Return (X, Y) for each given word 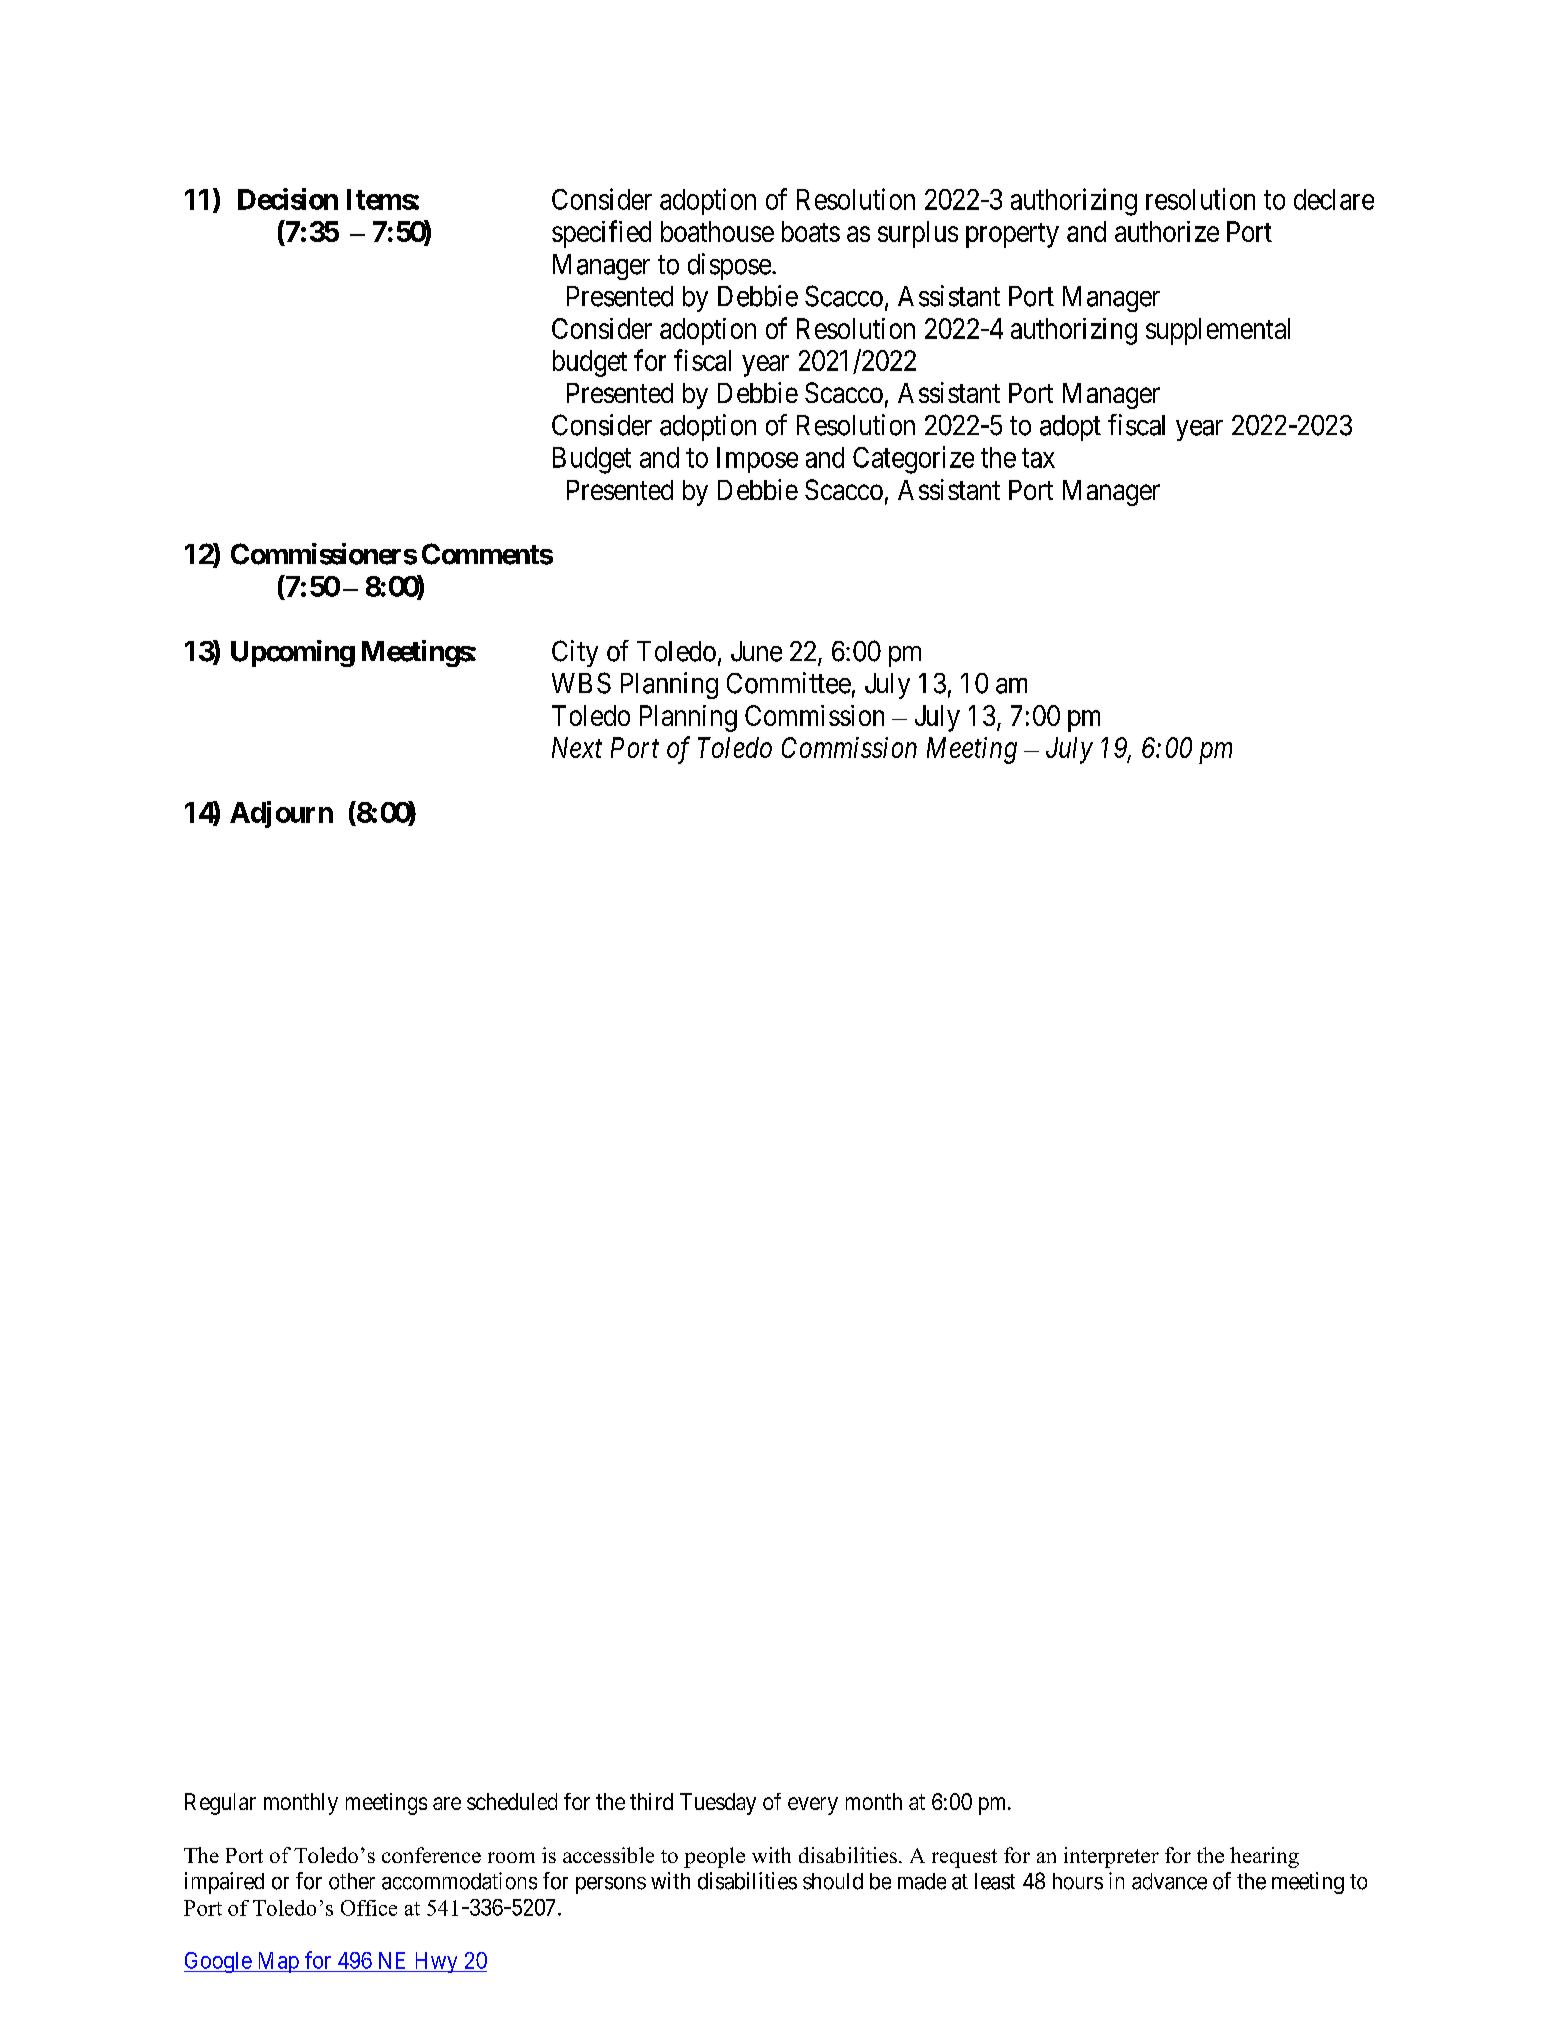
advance (1169, 1881)
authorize (1167, 231)
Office (369, 1908)
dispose (729, 266)
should (833, 1881)
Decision (288, 199)
